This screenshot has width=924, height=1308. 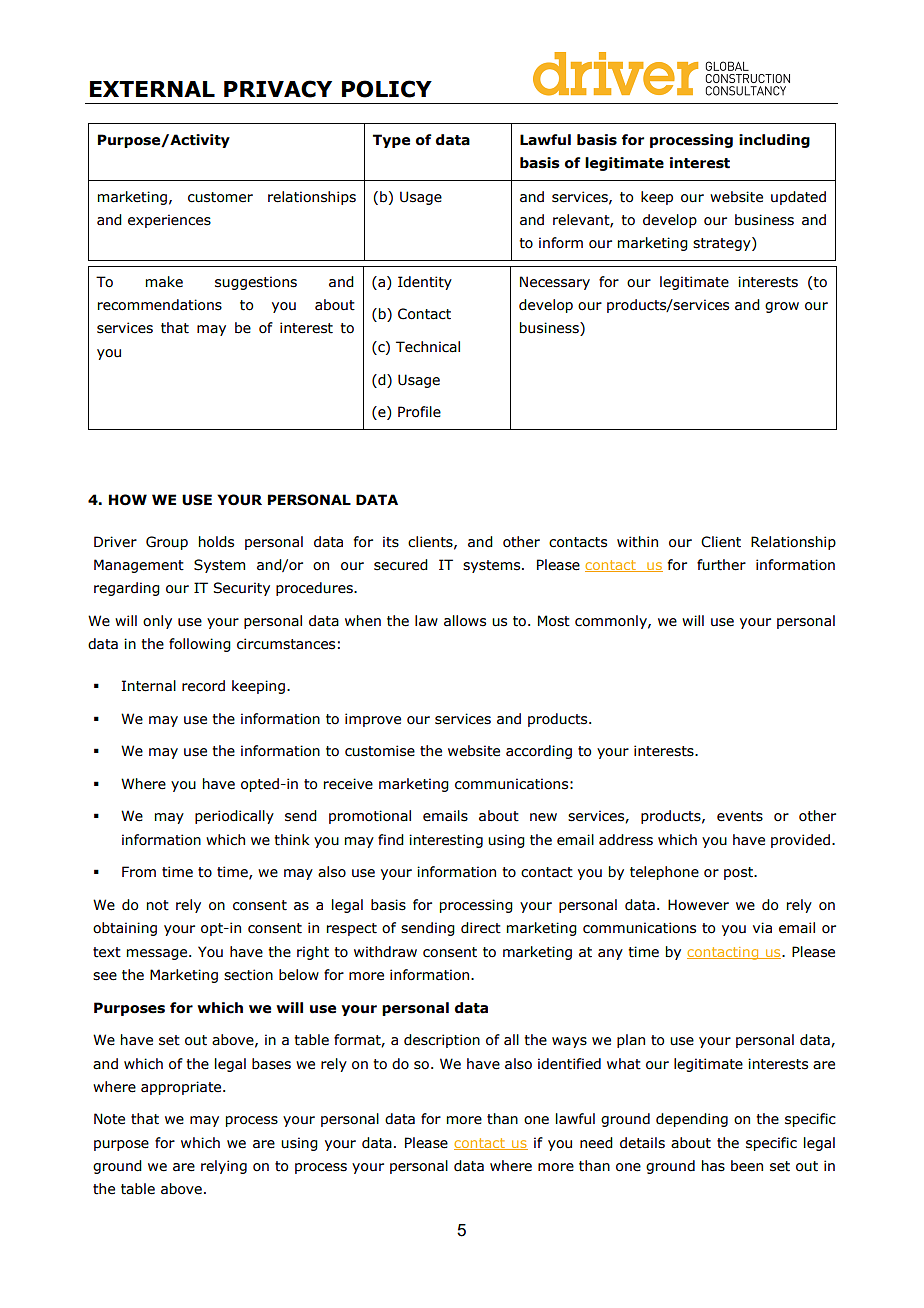 What do you see at coordinates (391, 141) in the screenshot?
I see `Type` at bounding box center [391, 141].
